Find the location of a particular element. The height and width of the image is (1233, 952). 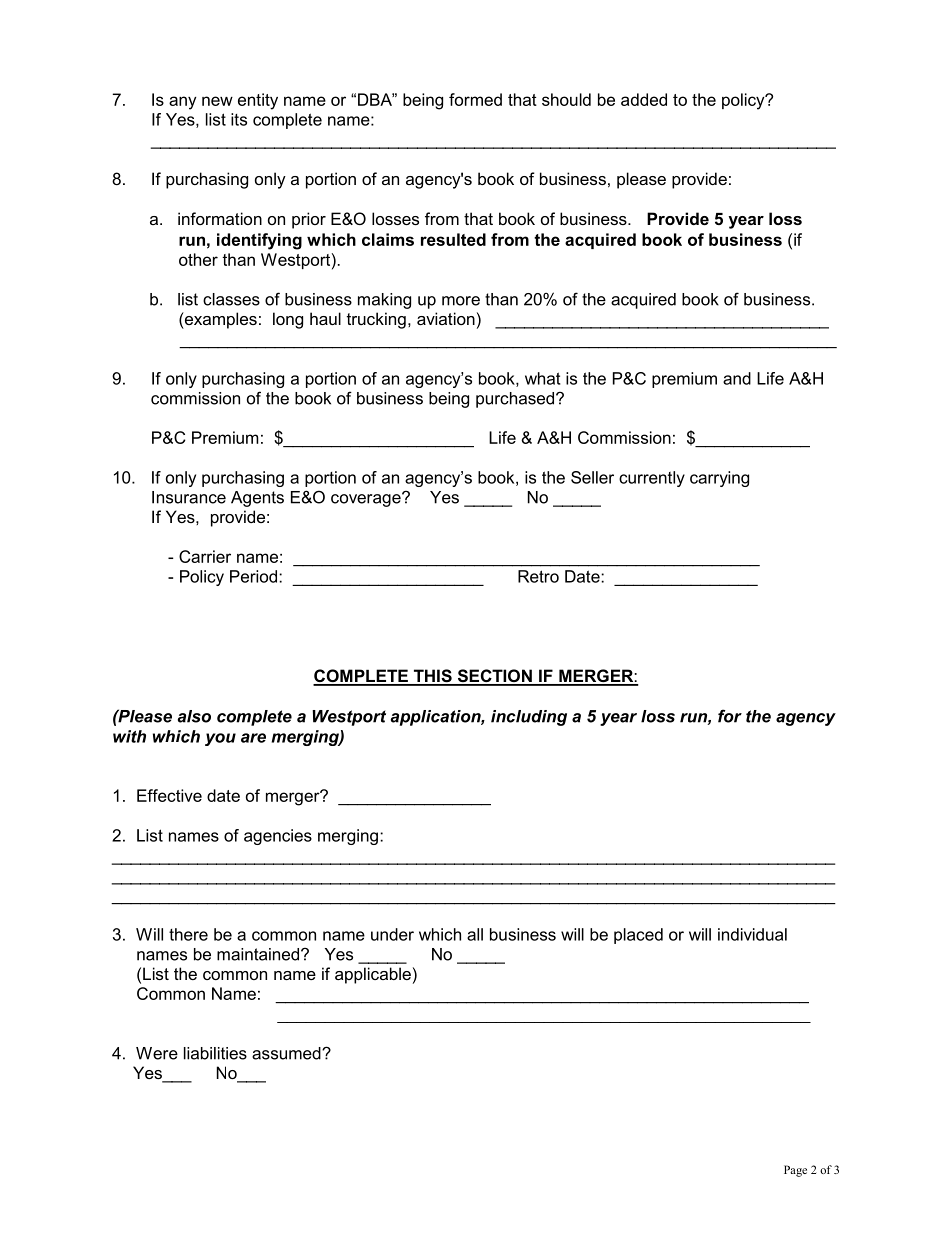

formed is located at coordinates (475, 99).
